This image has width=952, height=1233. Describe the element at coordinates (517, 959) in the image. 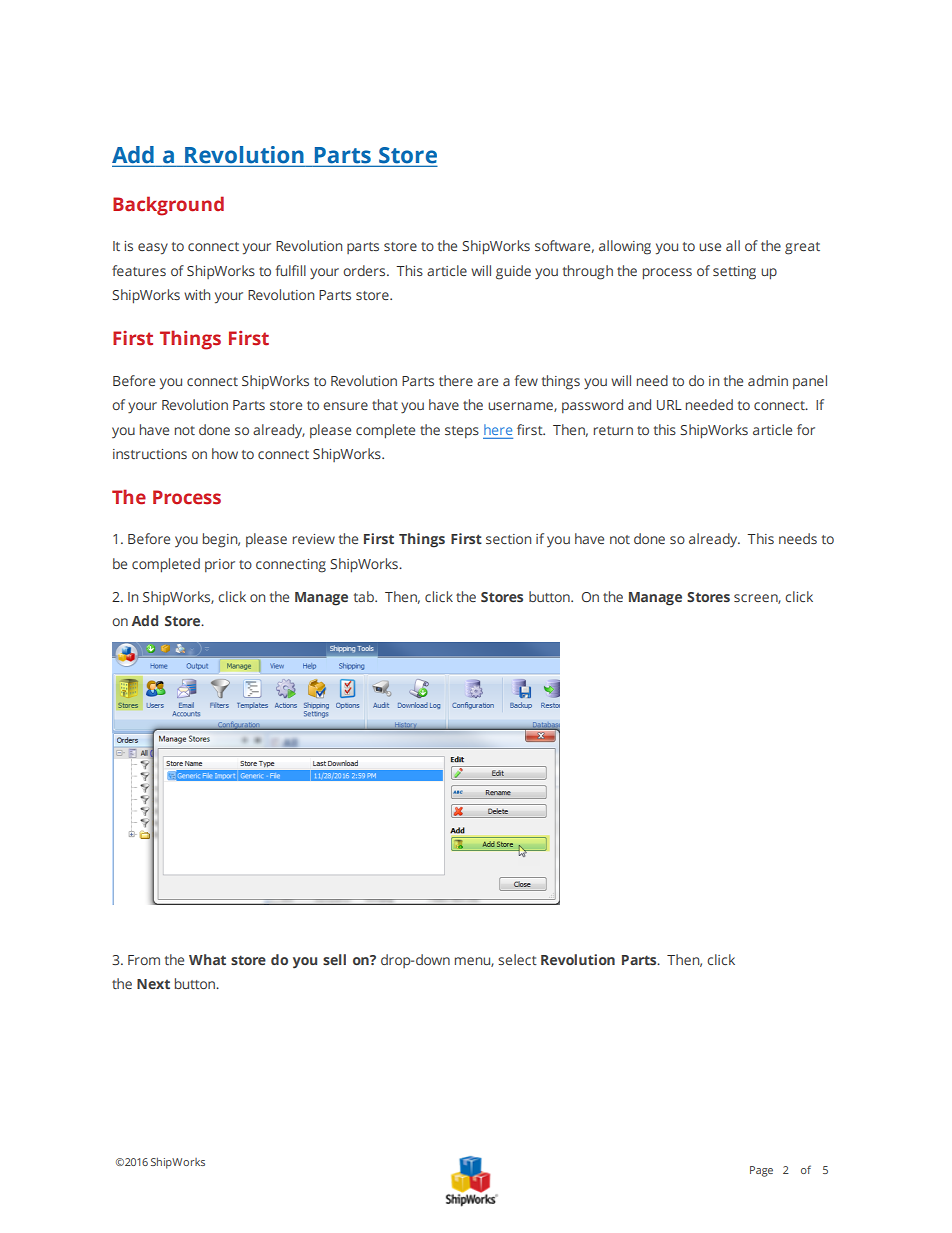

I see `select` at that location.
